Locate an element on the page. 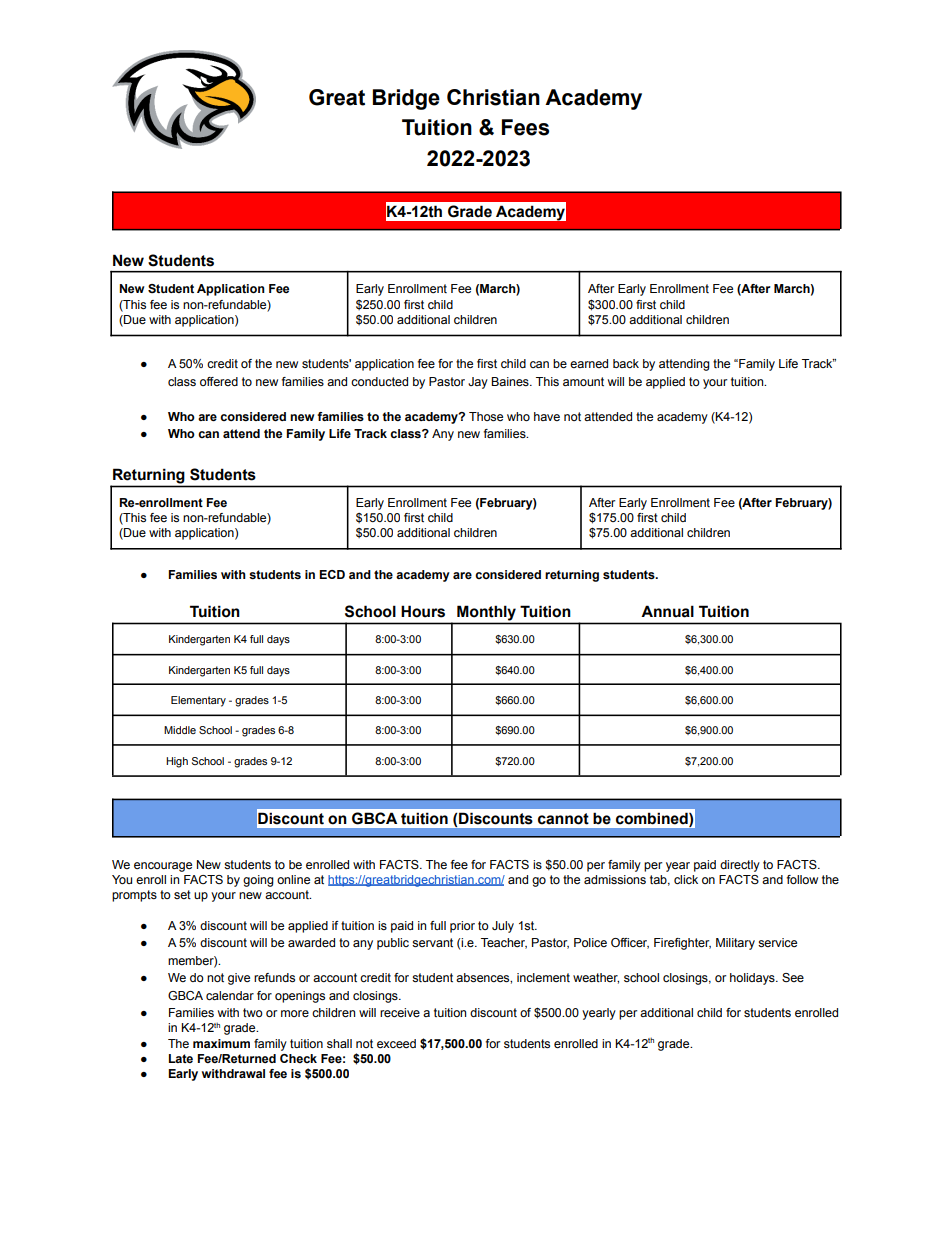  earned is located at coordinates (589, 363).
